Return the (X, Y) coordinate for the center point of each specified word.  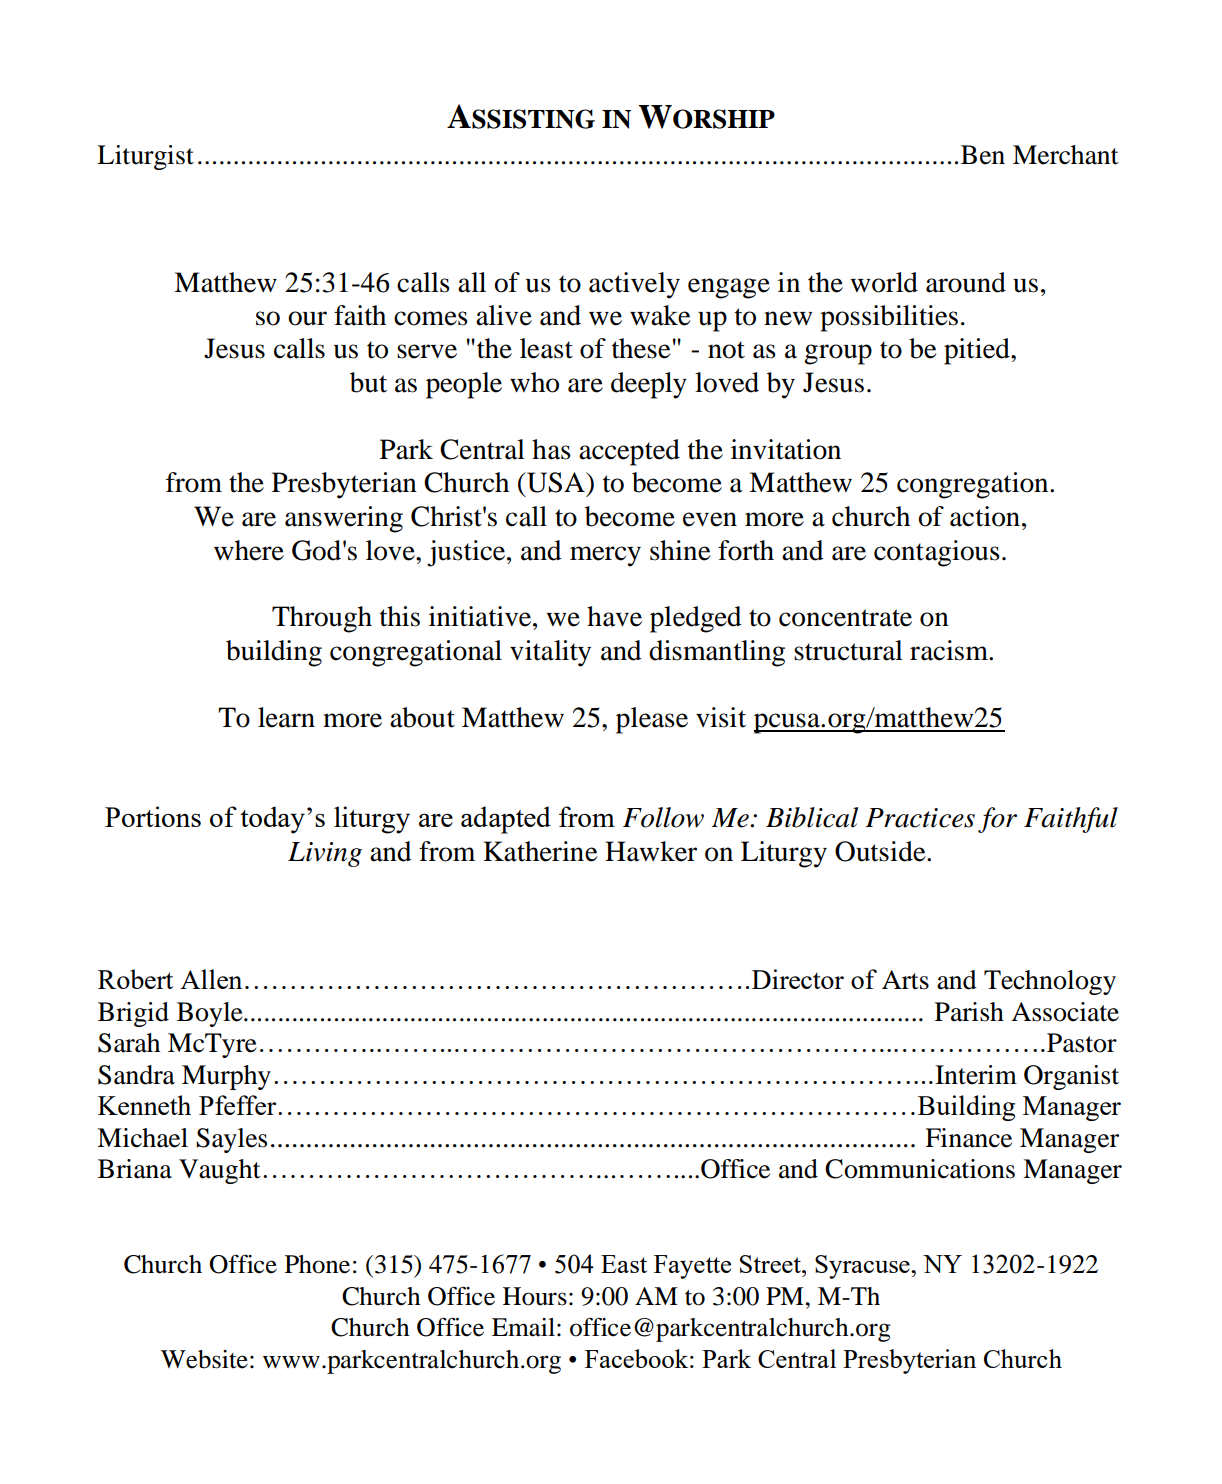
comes (431, 318)
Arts (905, 980)
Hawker (651, 851)
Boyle (211, 1014)
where (249, 550)
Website (204, 1359)
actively (634, 285)
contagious (937, 553)
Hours (535, 1296)
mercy (605, 556)
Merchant (1066, 155)
